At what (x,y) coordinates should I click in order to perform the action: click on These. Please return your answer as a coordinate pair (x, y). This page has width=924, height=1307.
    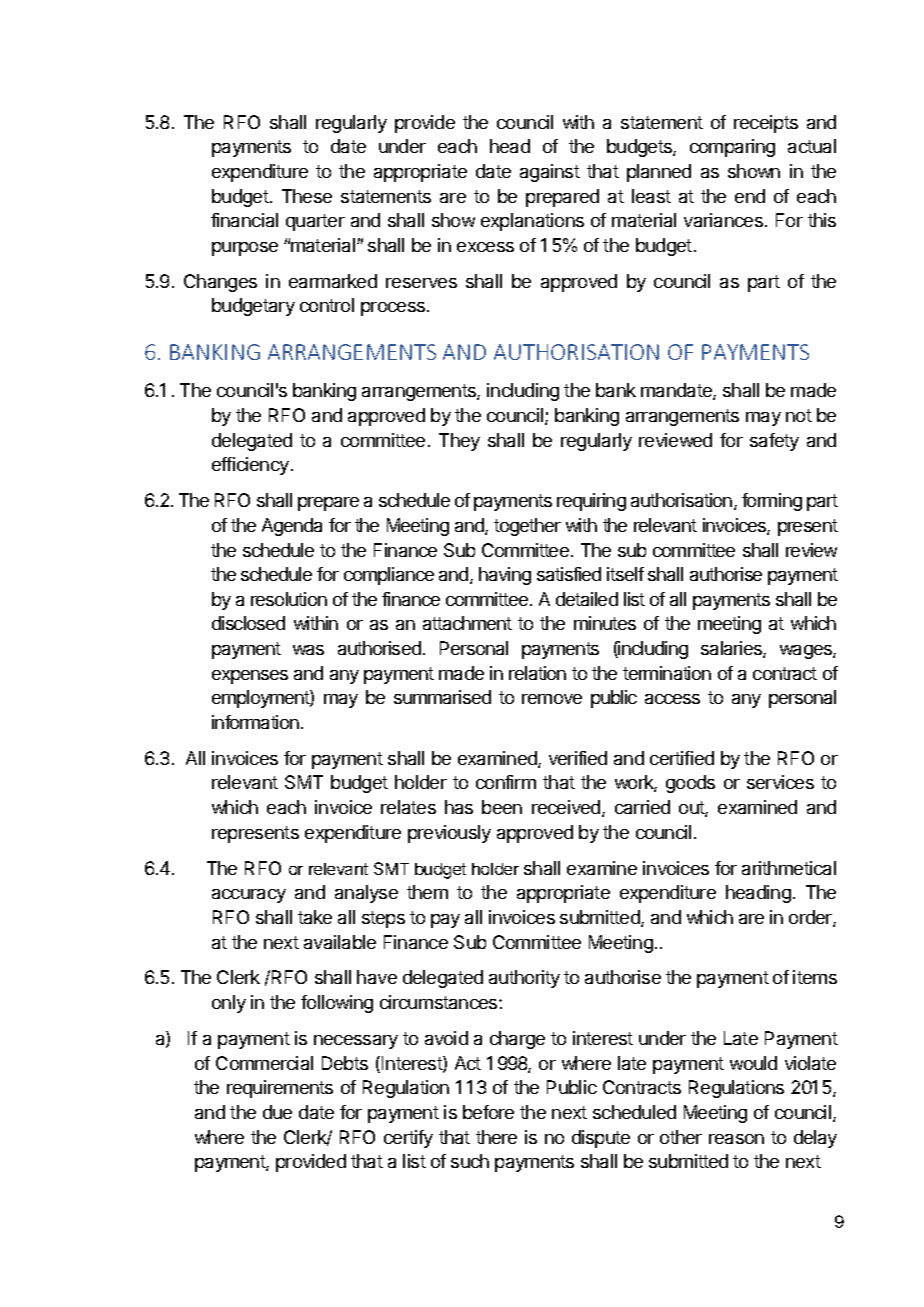
    Looking at the image, I should click on (307, 196).
